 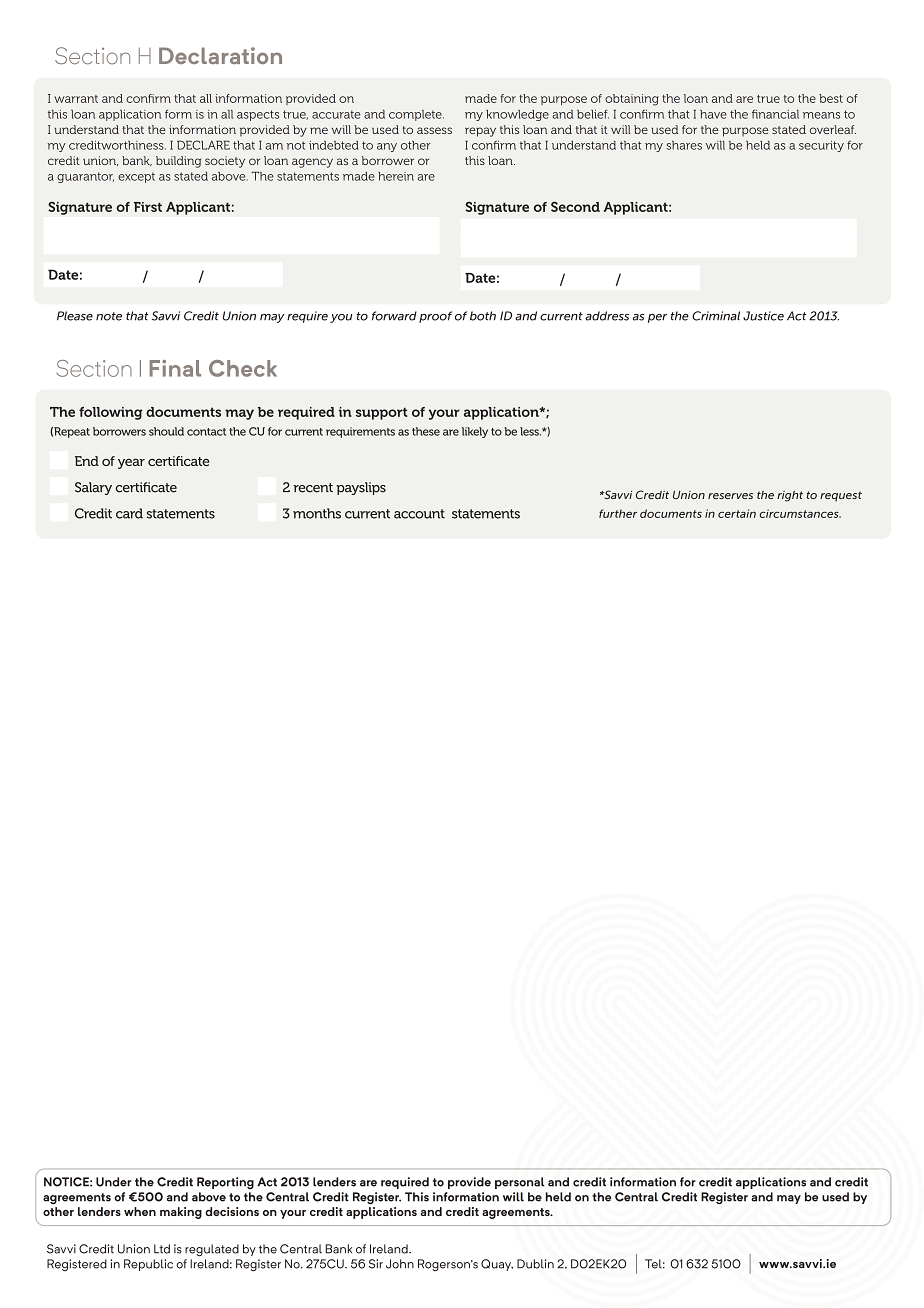 I want to click on Declaration, so click(x=220, y=55).
